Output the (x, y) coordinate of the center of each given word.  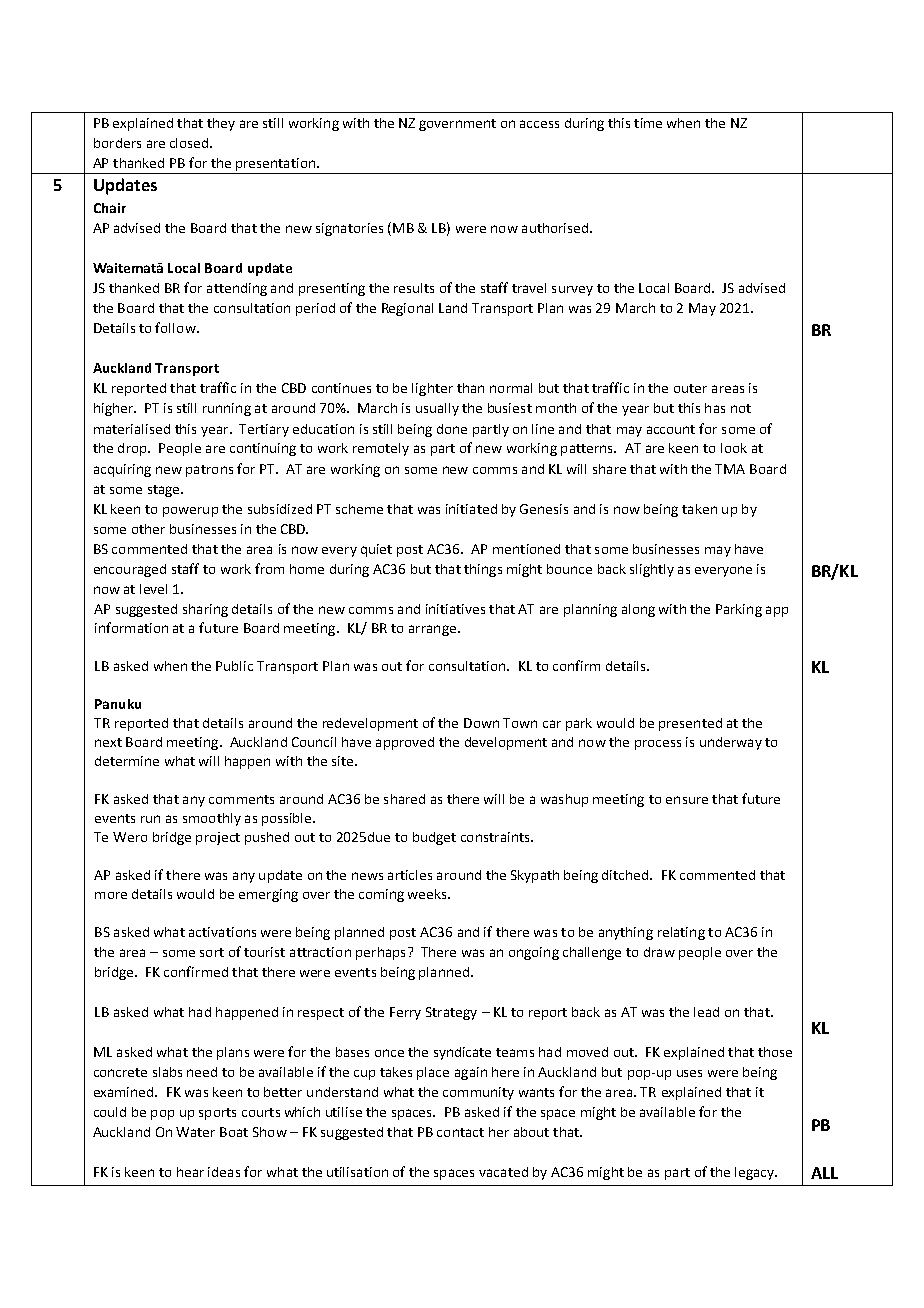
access (539, 124)
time (648, 123)
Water (195, 1132)
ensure (687, 800)
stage (165, 491)
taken (699, 509)
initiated (471, 509)
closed (190, 143)
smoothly (212, 819)
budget (434, 838)
